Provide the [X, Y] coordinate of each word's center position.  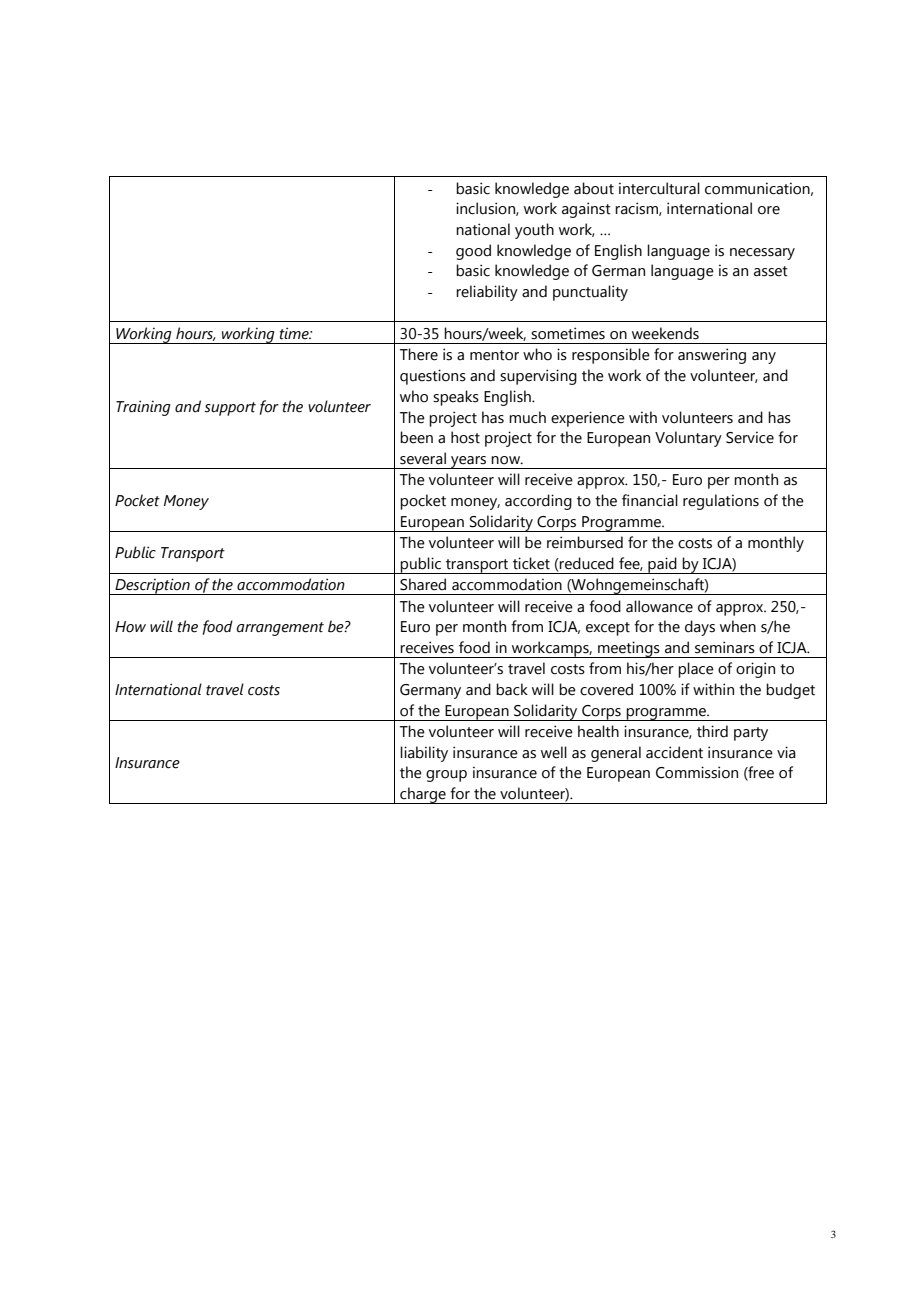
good [473, 252]
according [538, 502]
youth [534, 231]
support [230, 409]
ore [769, 210]
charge [423, 795]
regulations [721, 502]
